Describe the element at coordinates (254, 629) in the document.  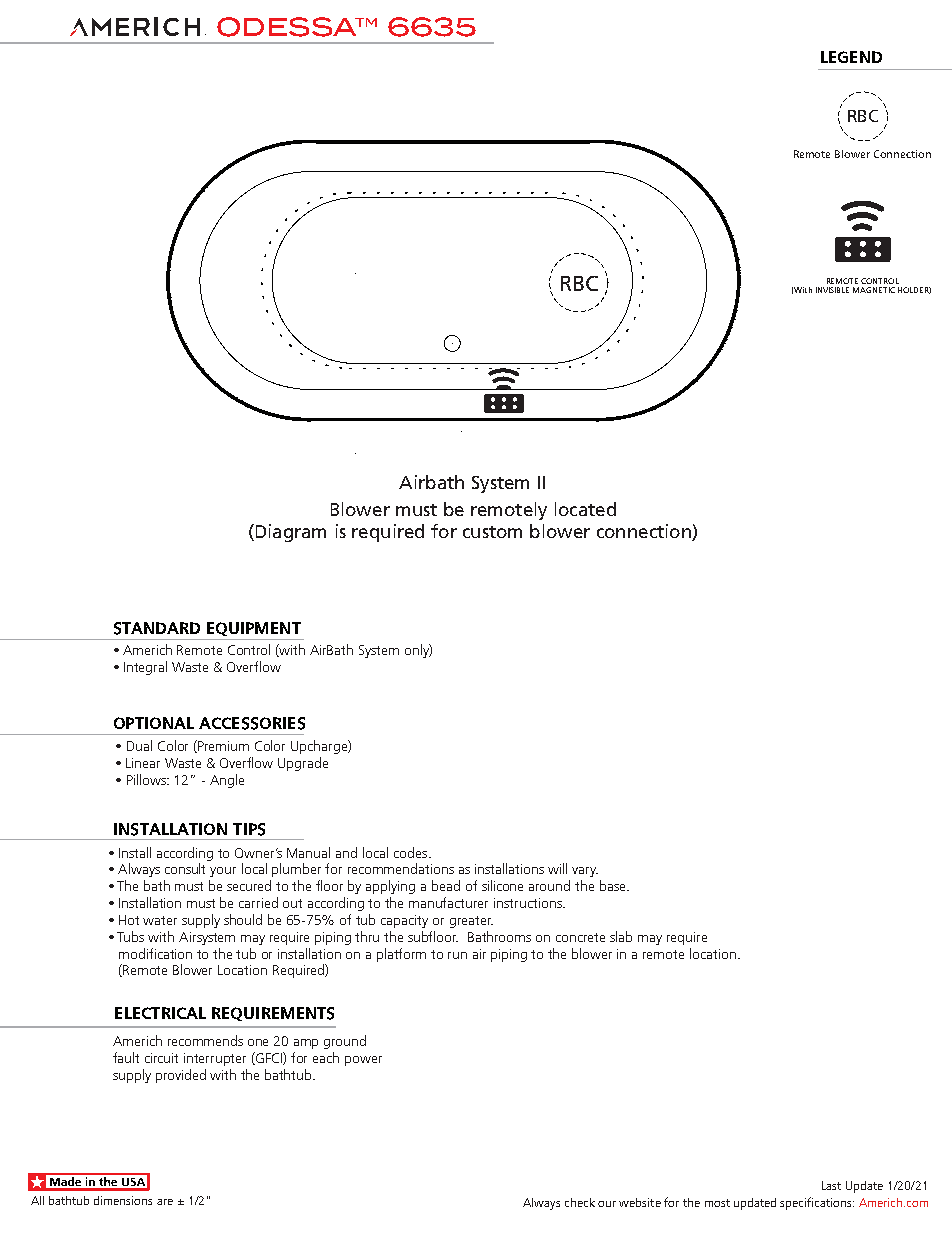
I see `EQUIPMENT` at that location.
